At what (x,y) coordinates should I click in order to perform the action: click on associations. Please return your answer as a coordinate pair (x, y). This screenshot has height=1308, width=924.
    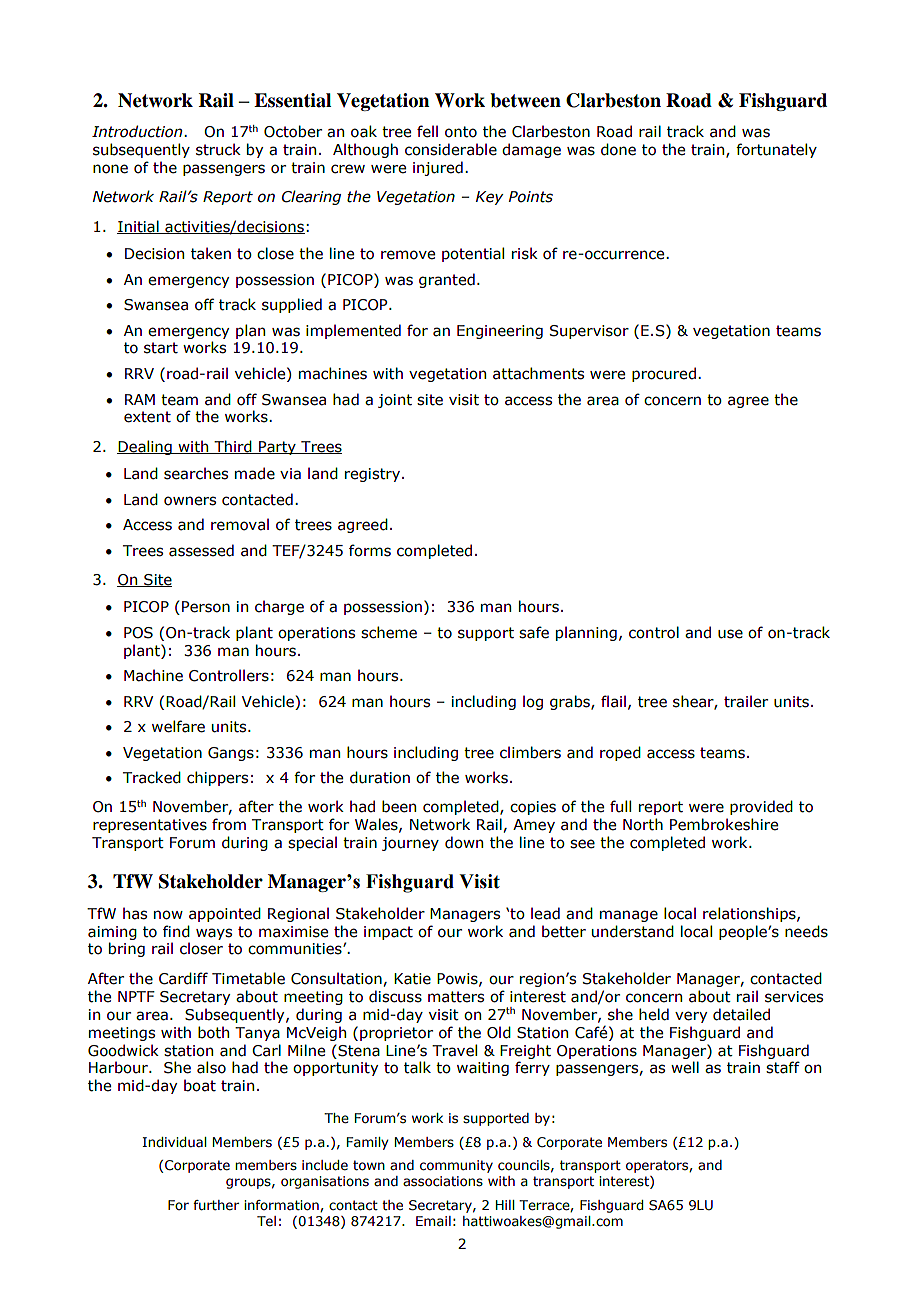
    Looking at the image, I should click on (443, 1181).
